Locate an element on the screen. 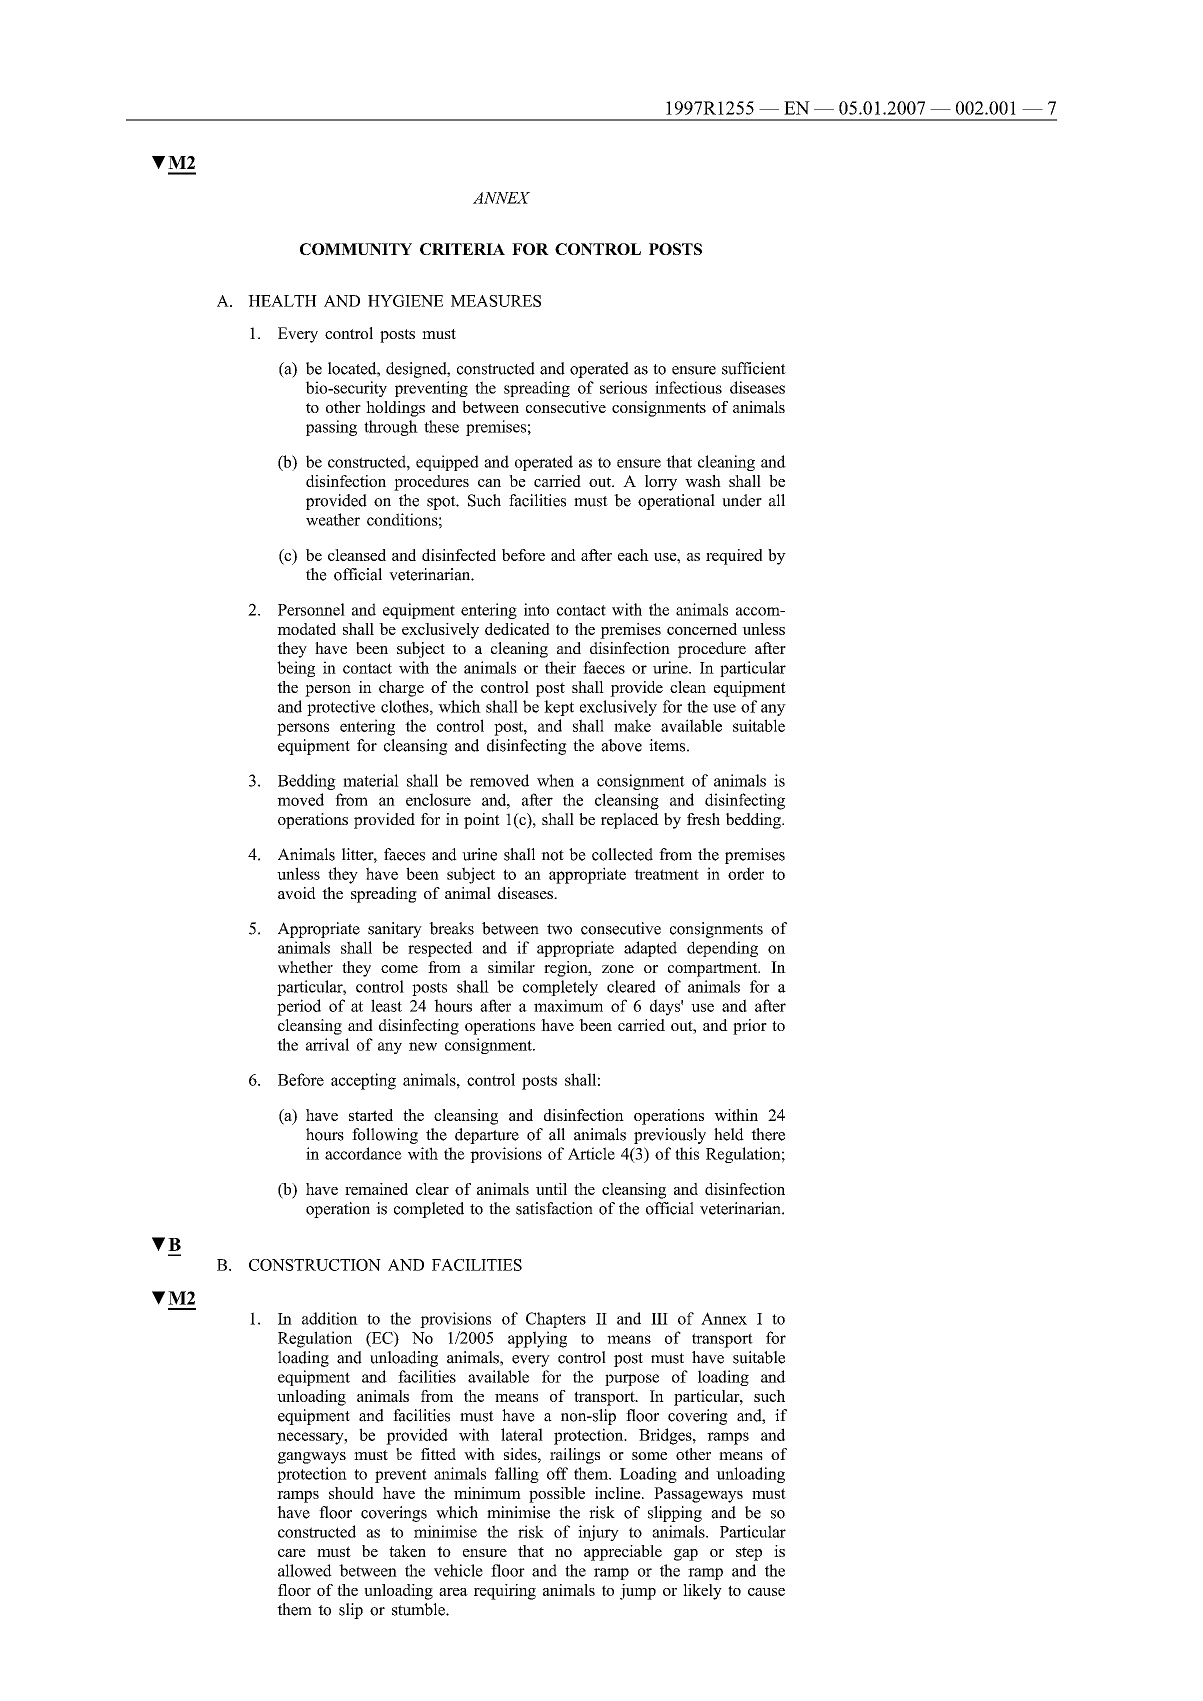 This screenshot has width=1203, height=1701. likely is located at coordinates (702, 1592).
